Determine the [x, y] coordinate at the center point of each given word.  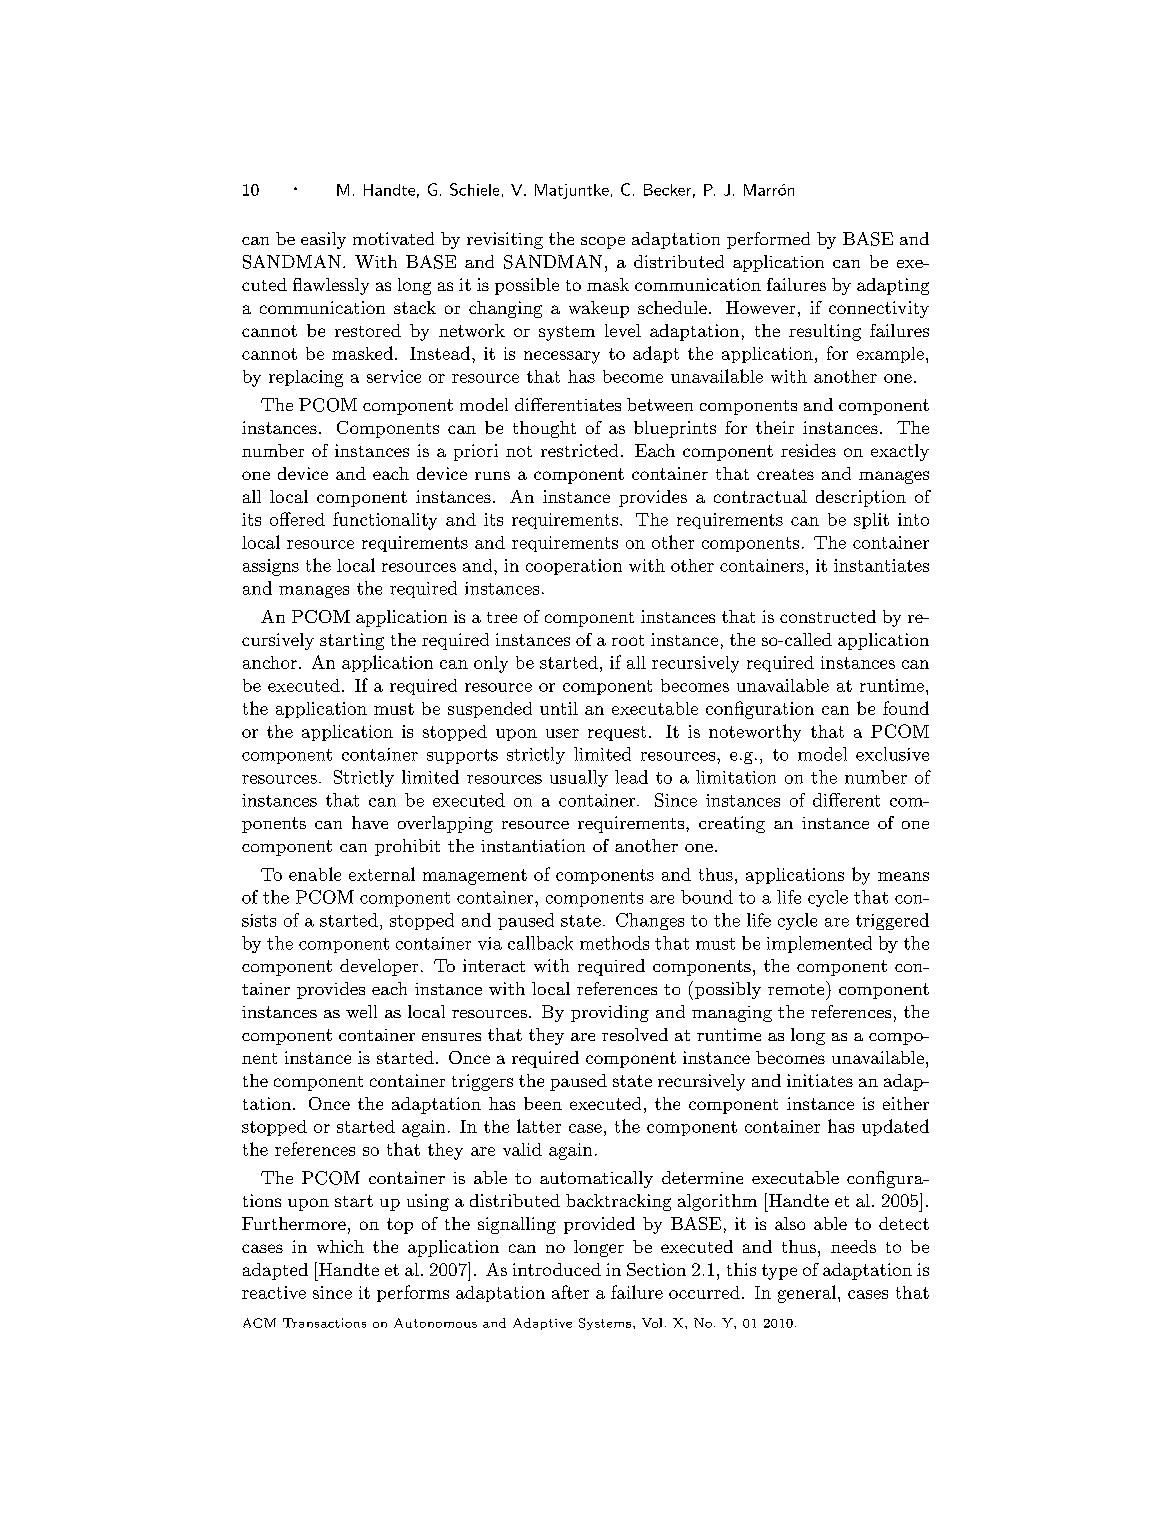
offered [297, 519]
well [361, 1011]
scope [603, 243]
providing [610, 1013]
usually [579, 778]
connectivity [879, 309]
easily [323, 240]
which [340, 1246]
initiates [820, 1080]
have [370, 822]
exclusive [892, 754]
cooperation [574, 567]
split [871, 521]
